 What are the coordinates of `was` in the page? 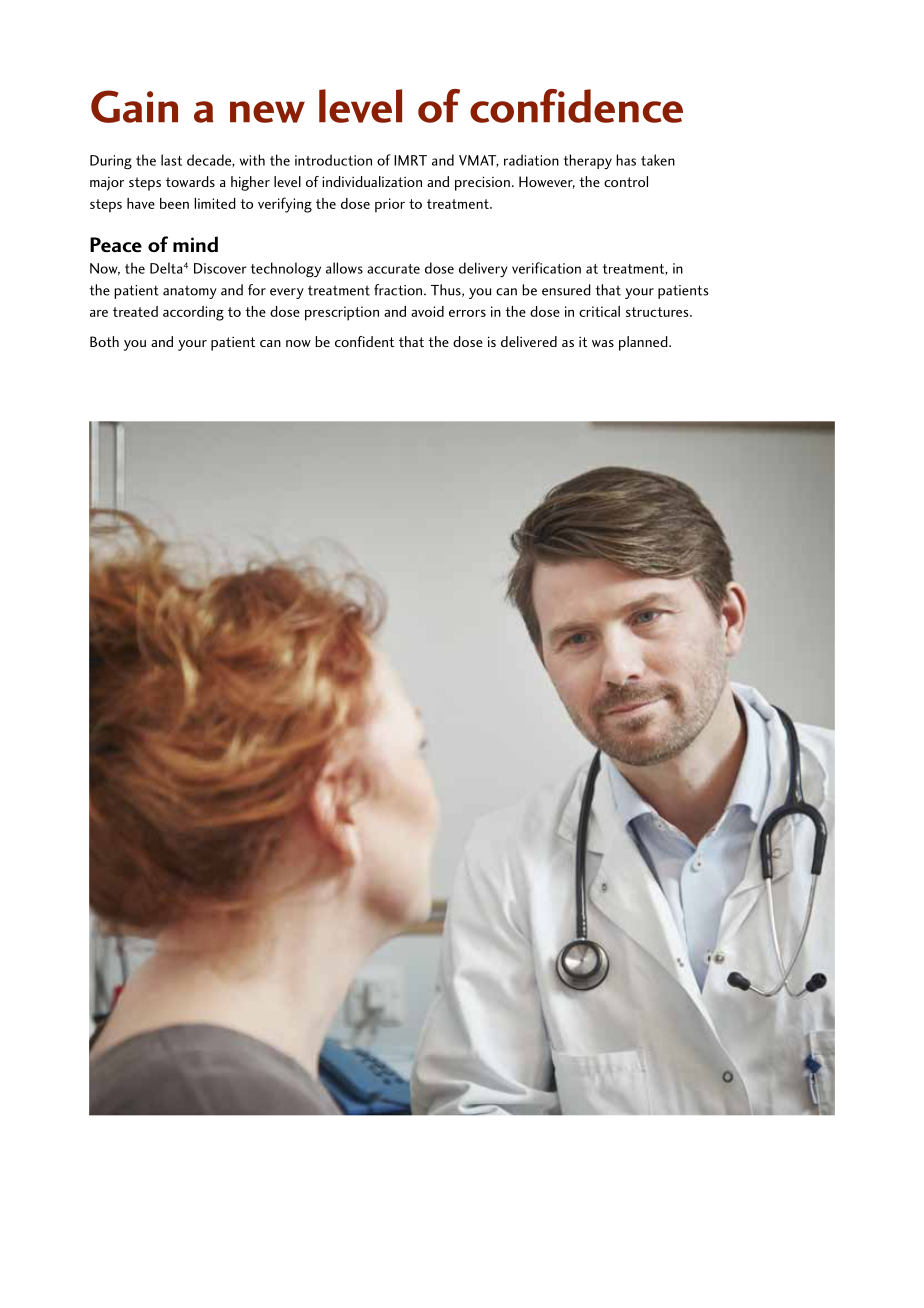 It's located at (603, 343).
